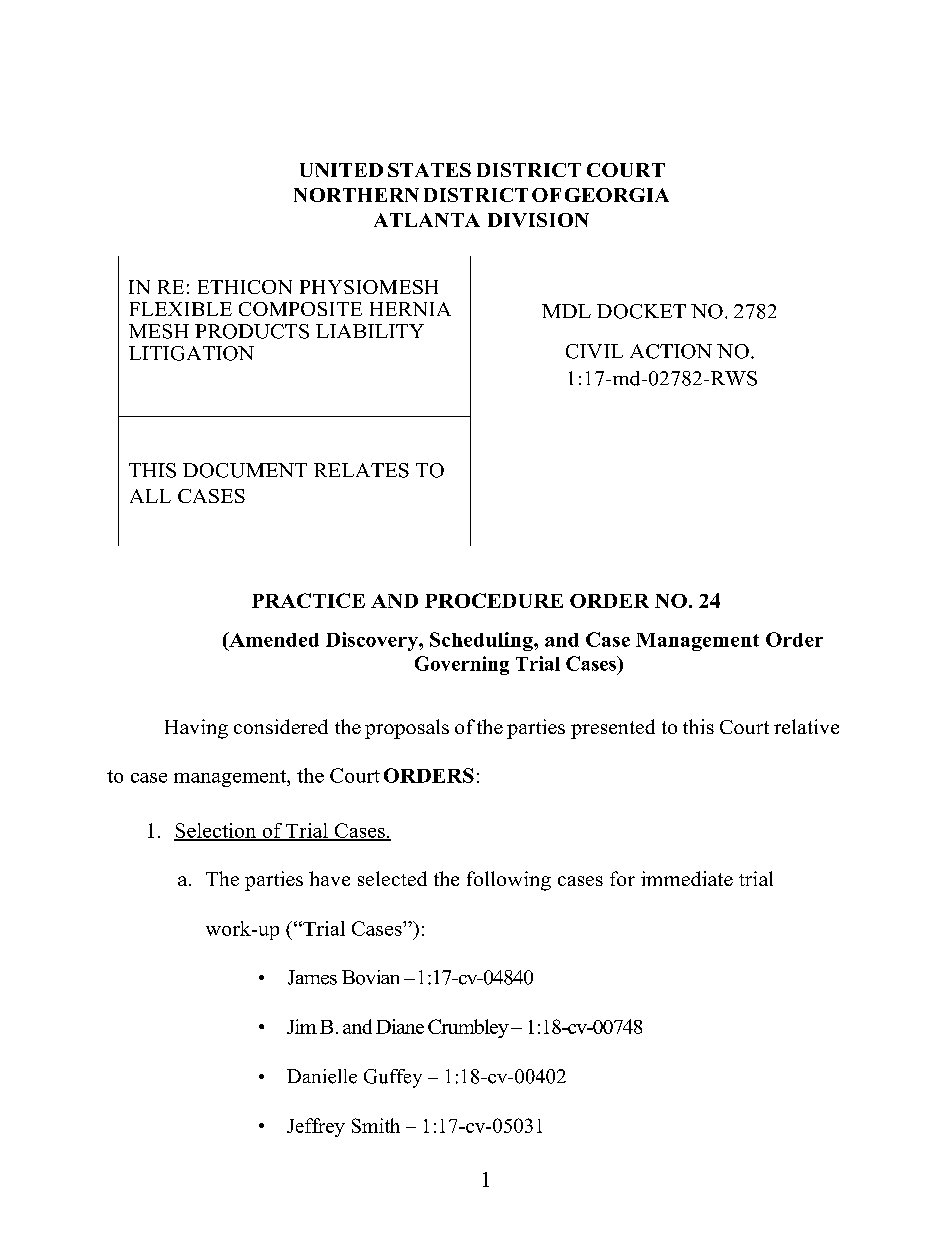 This screenshot has width=952, height=1233. Describe the element at coordinates (806, 726) in the screenshot. I see `relative` at that location.
